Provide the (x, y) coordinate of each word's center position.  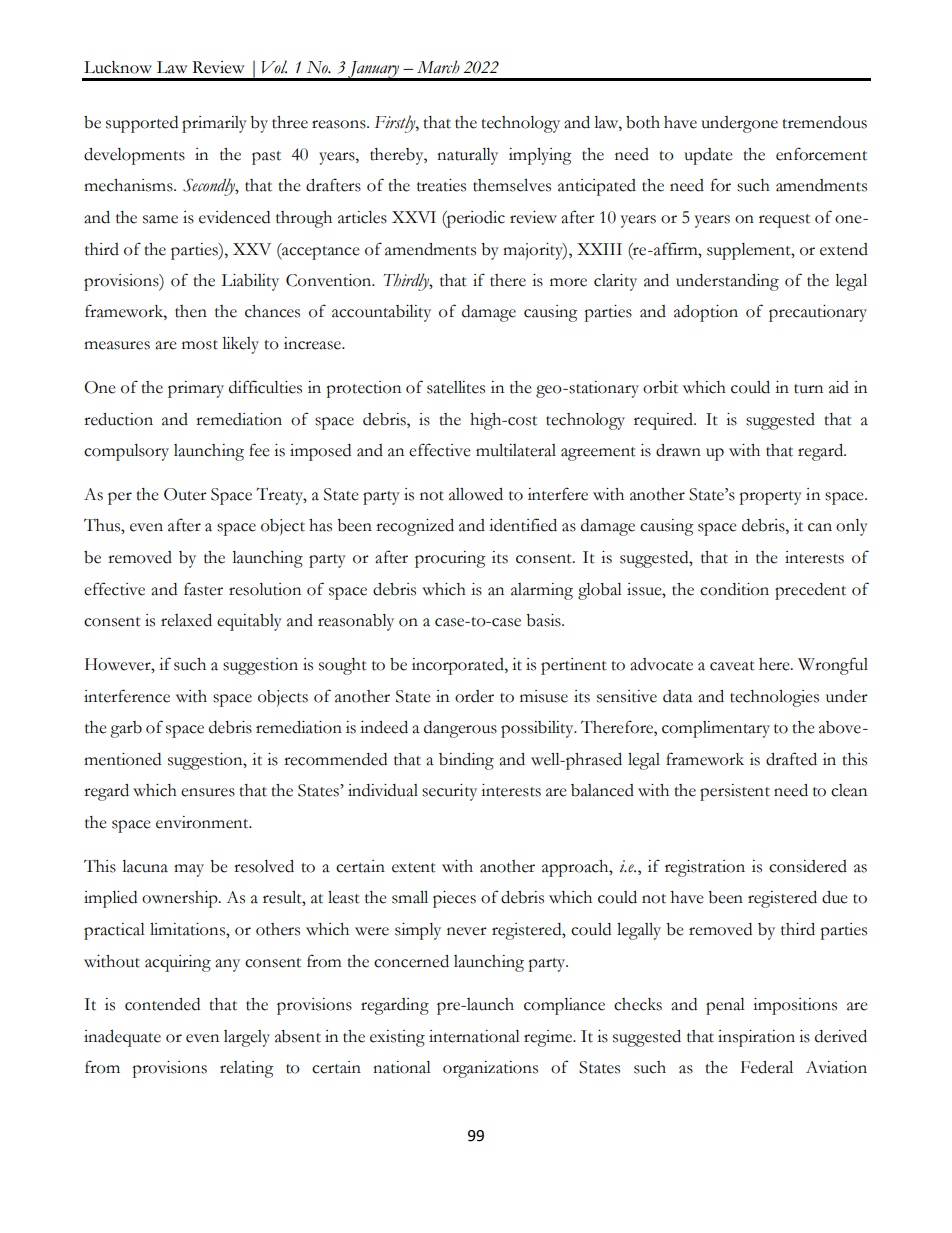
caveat (732, 666)
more (568, 282)
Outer (185, 494)
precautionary (818, 313)
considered (808, 866)
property (770, 498)
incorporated (459, 666)
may (189, 870)
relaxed (186, 620)
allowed (476, 494)
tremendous (824, 122)
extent (414, 868)
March (438, 67)
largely (247, 1038)
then (191, 311)
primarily (214, 124)
